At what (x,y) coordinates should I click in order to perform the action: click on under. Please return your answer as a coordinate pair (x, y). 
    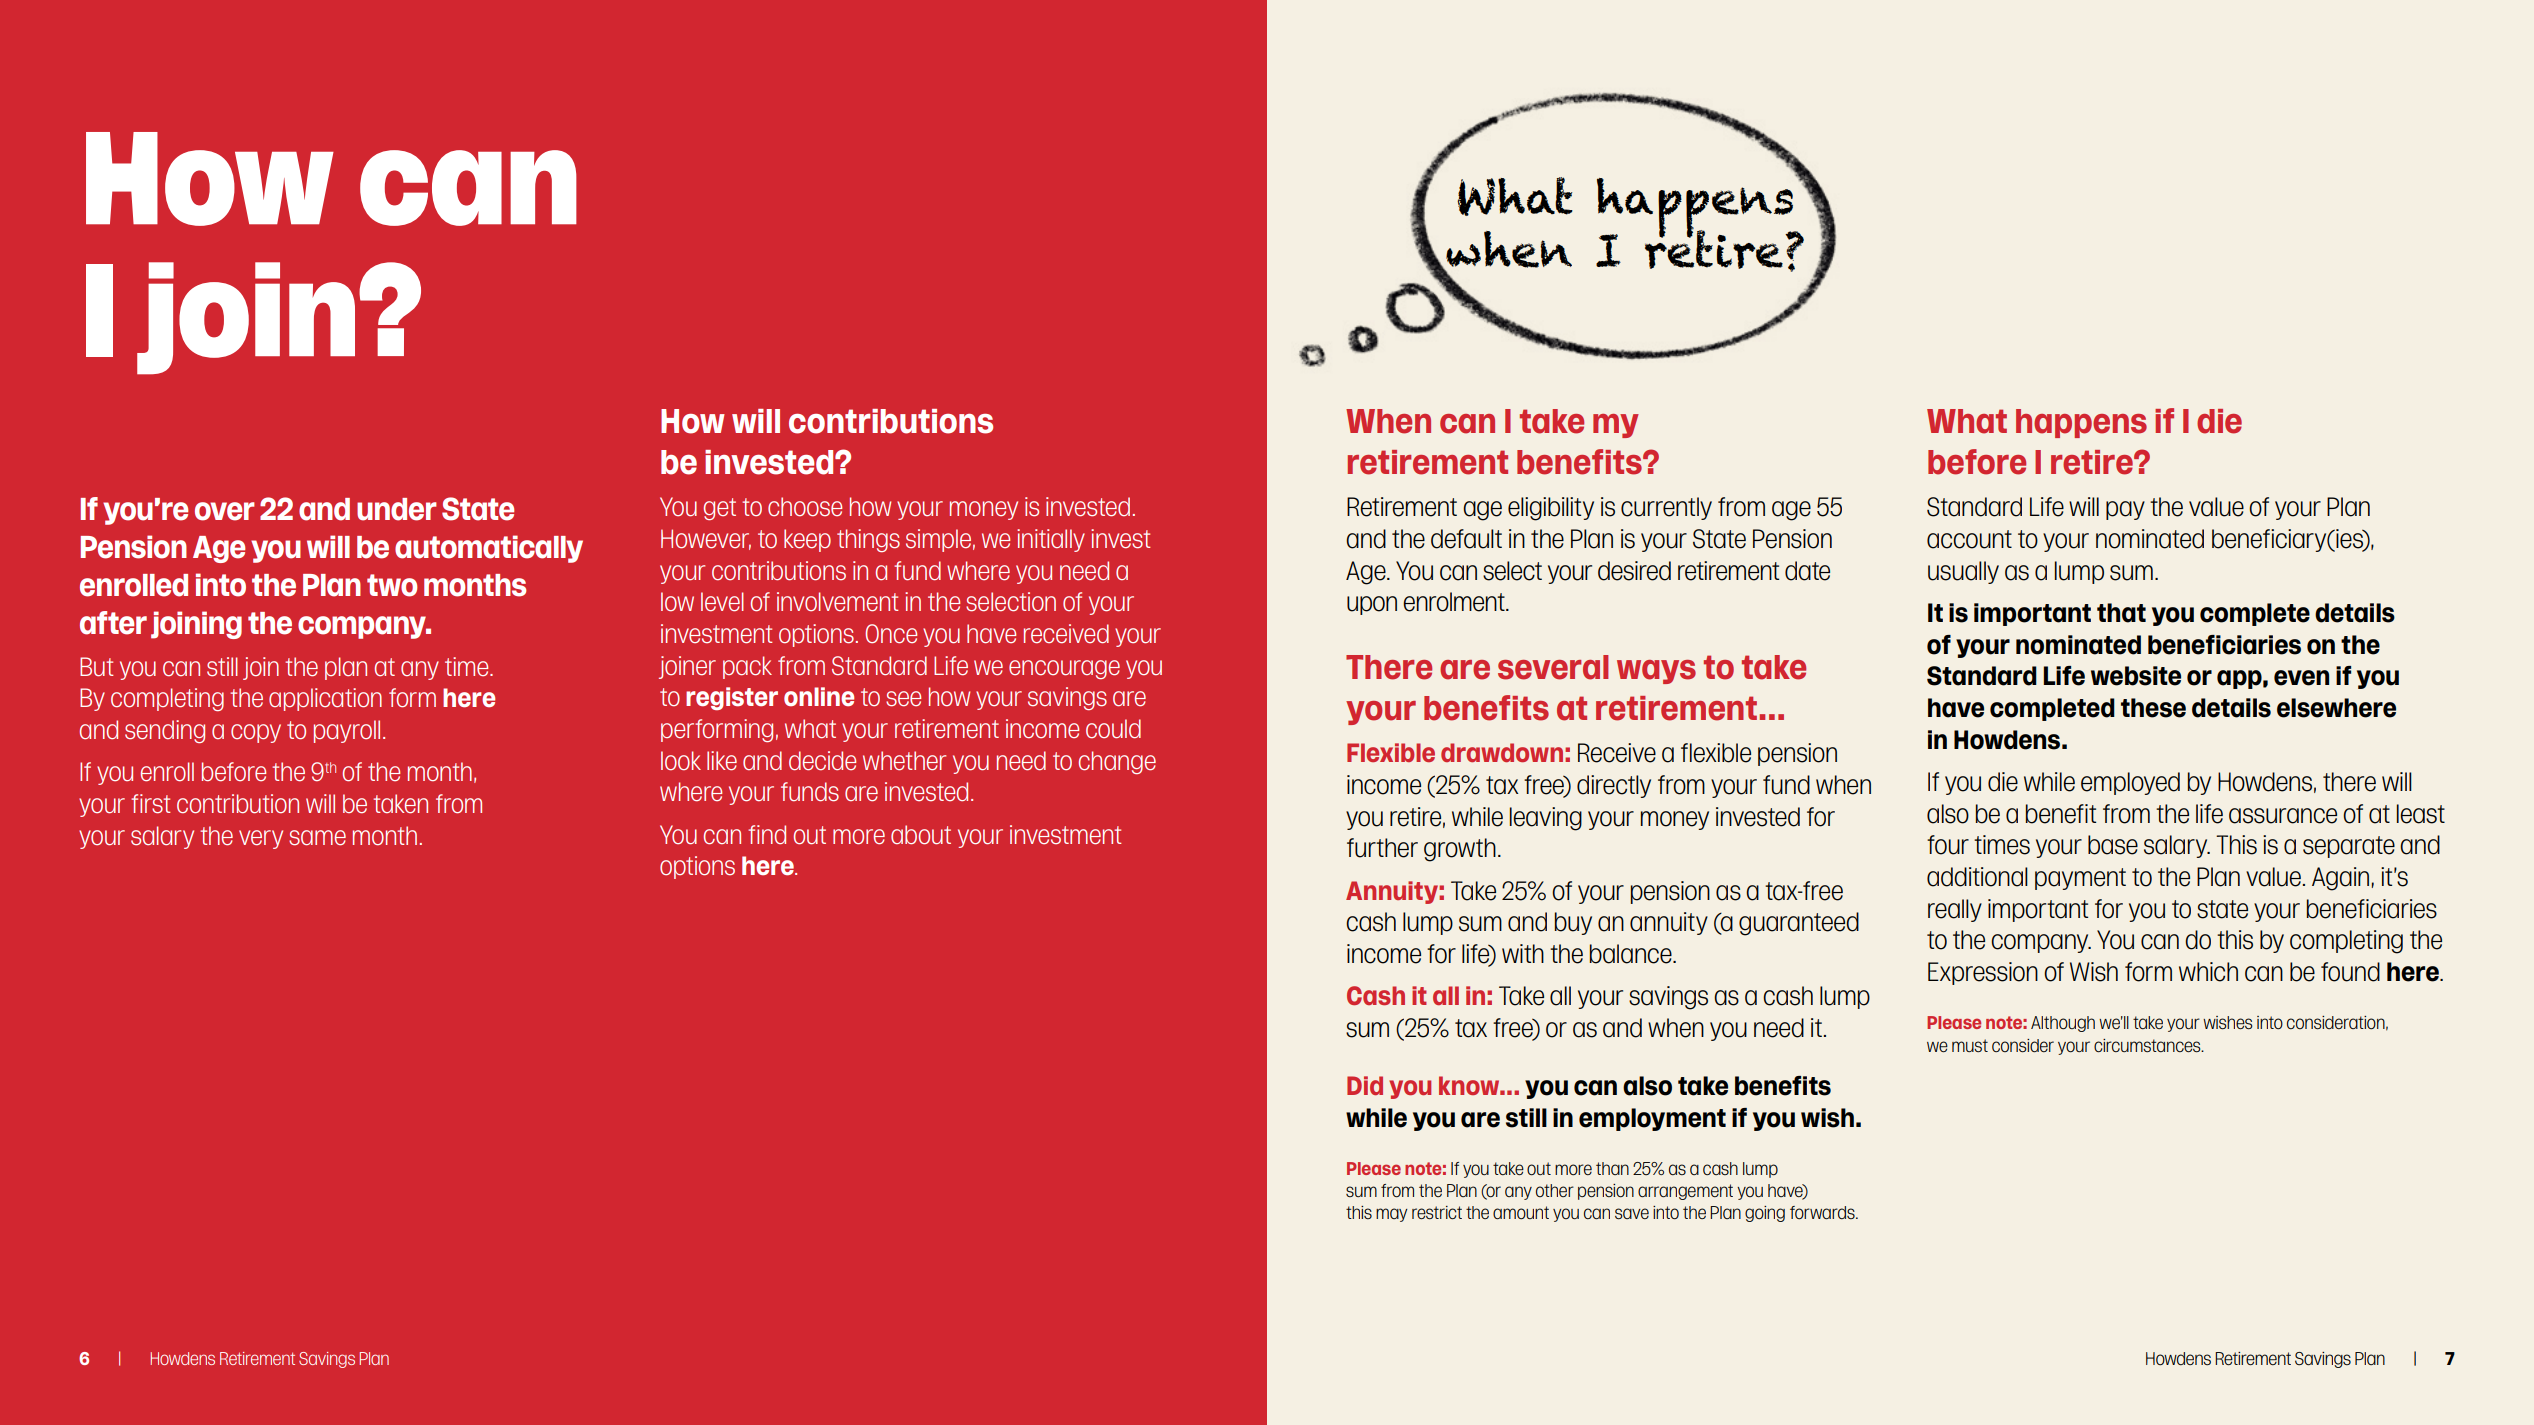
    Looking at the image, I should click on (397, 509).
